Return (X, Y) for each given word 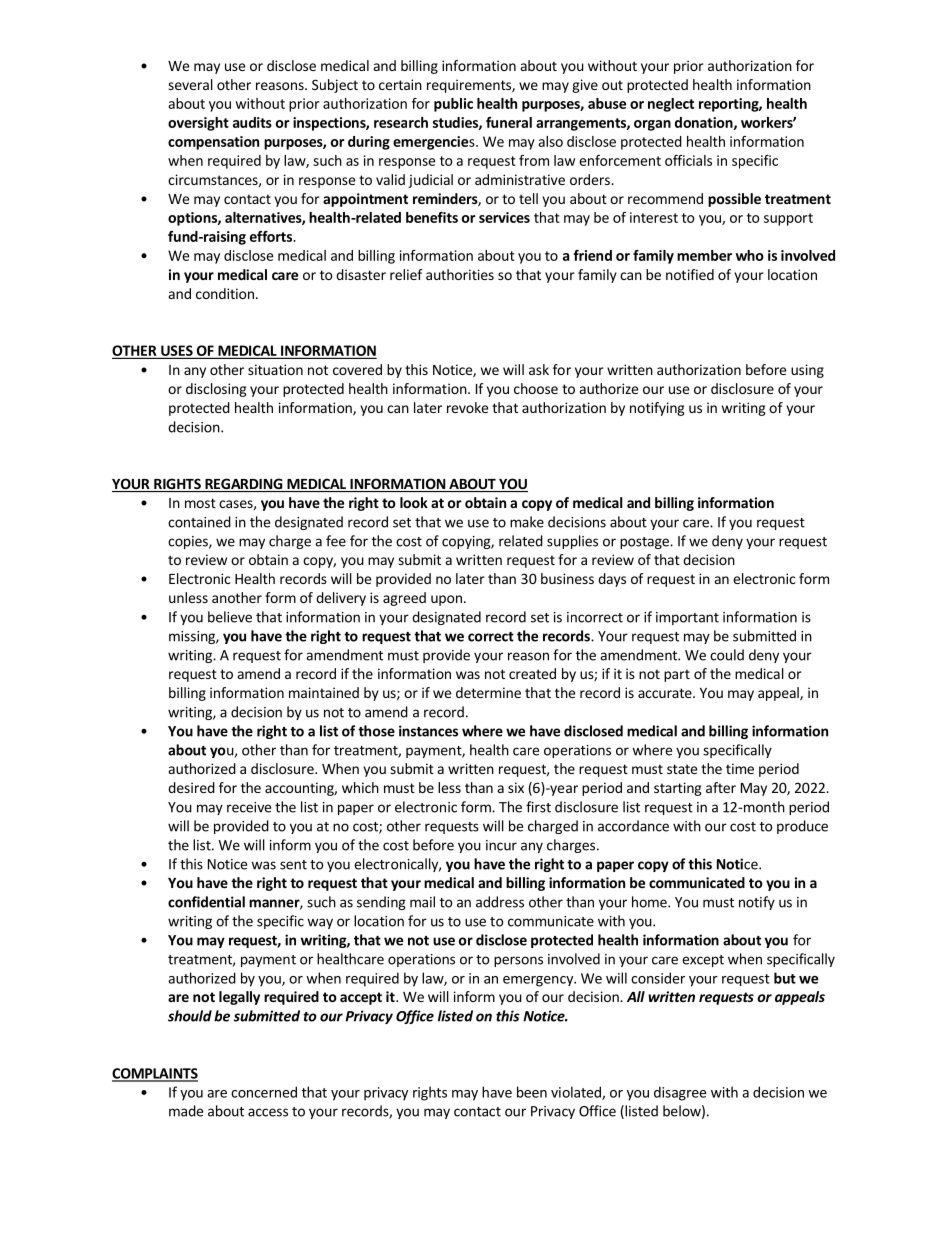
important (687, 618)
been (532, 1092)
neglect (671, 105)
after (721, 787)
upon (446, 600)
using (807, 371)
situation (275, 369)
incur (501, 845)
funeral (509, 122)
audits (252, 122)
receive (249, 807)
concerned (264, 1092)
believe (230, 617)
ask (539, 369)
